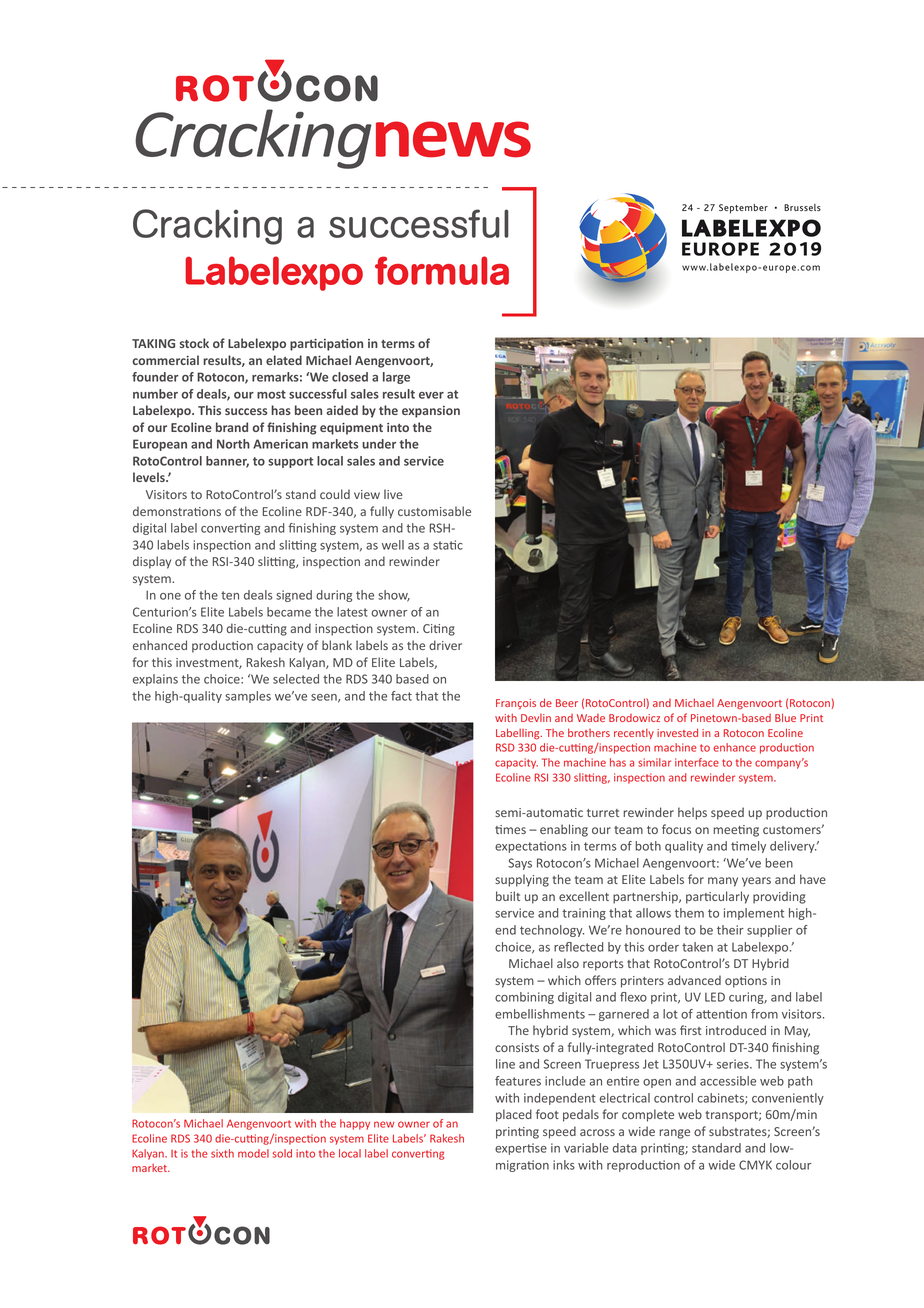 This image has width=924, height=1308. Describe the element at coordinates (448, 545) in the image. I see `static` at that location.
